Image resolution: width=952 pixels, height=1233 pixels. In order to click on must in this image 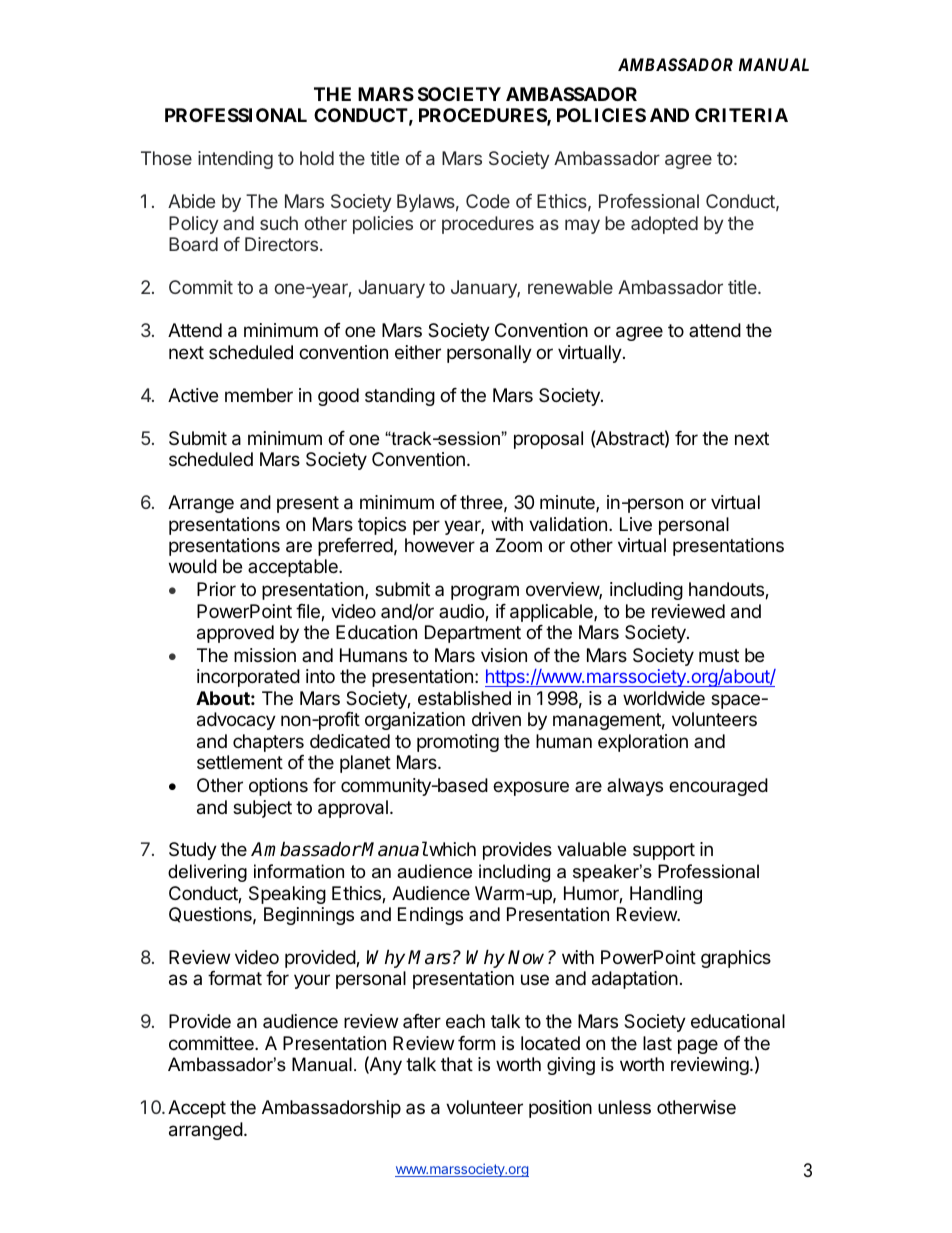, I will do `click(719, 655)`.
